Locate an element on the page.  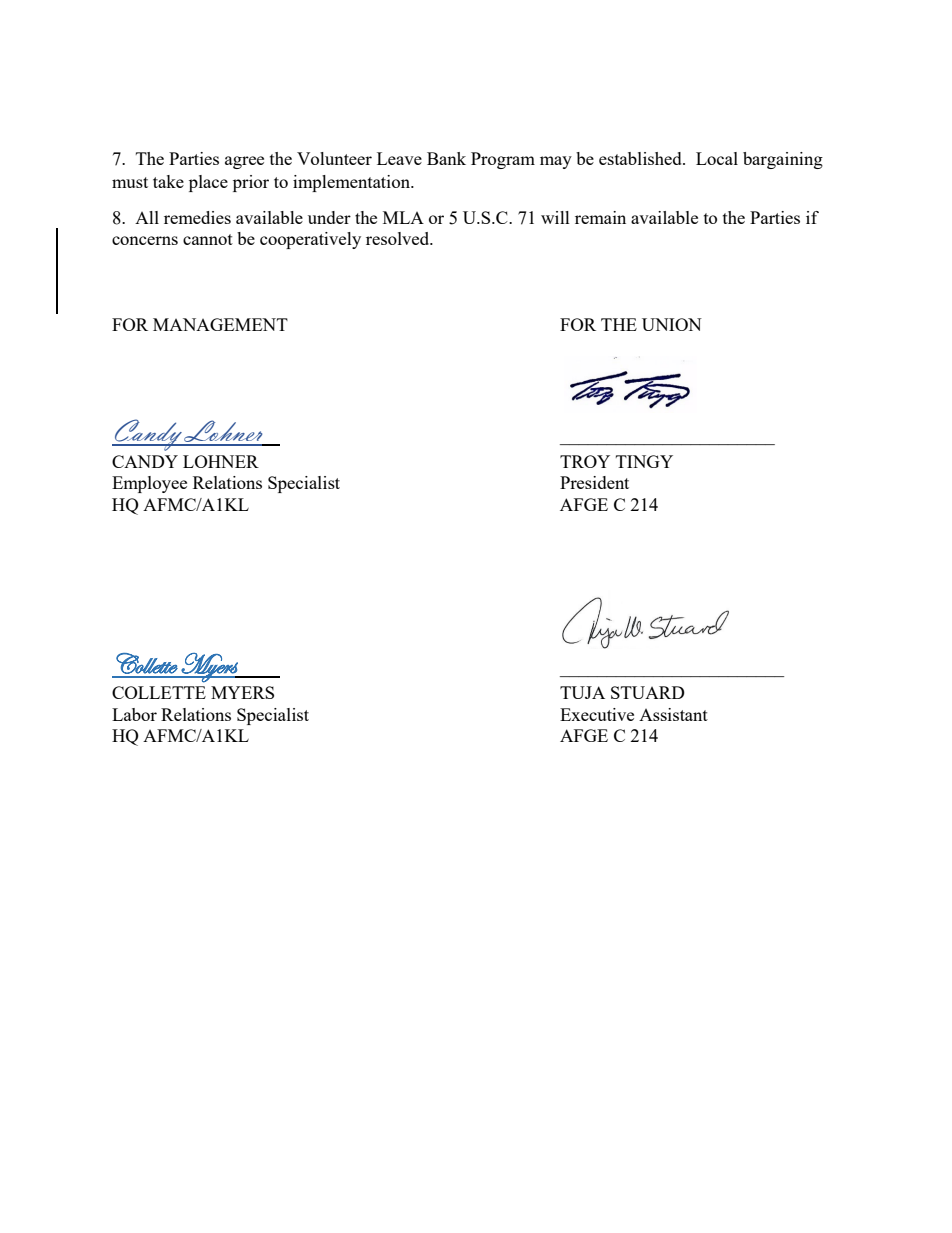
place is located at coordinates (208, 183).
